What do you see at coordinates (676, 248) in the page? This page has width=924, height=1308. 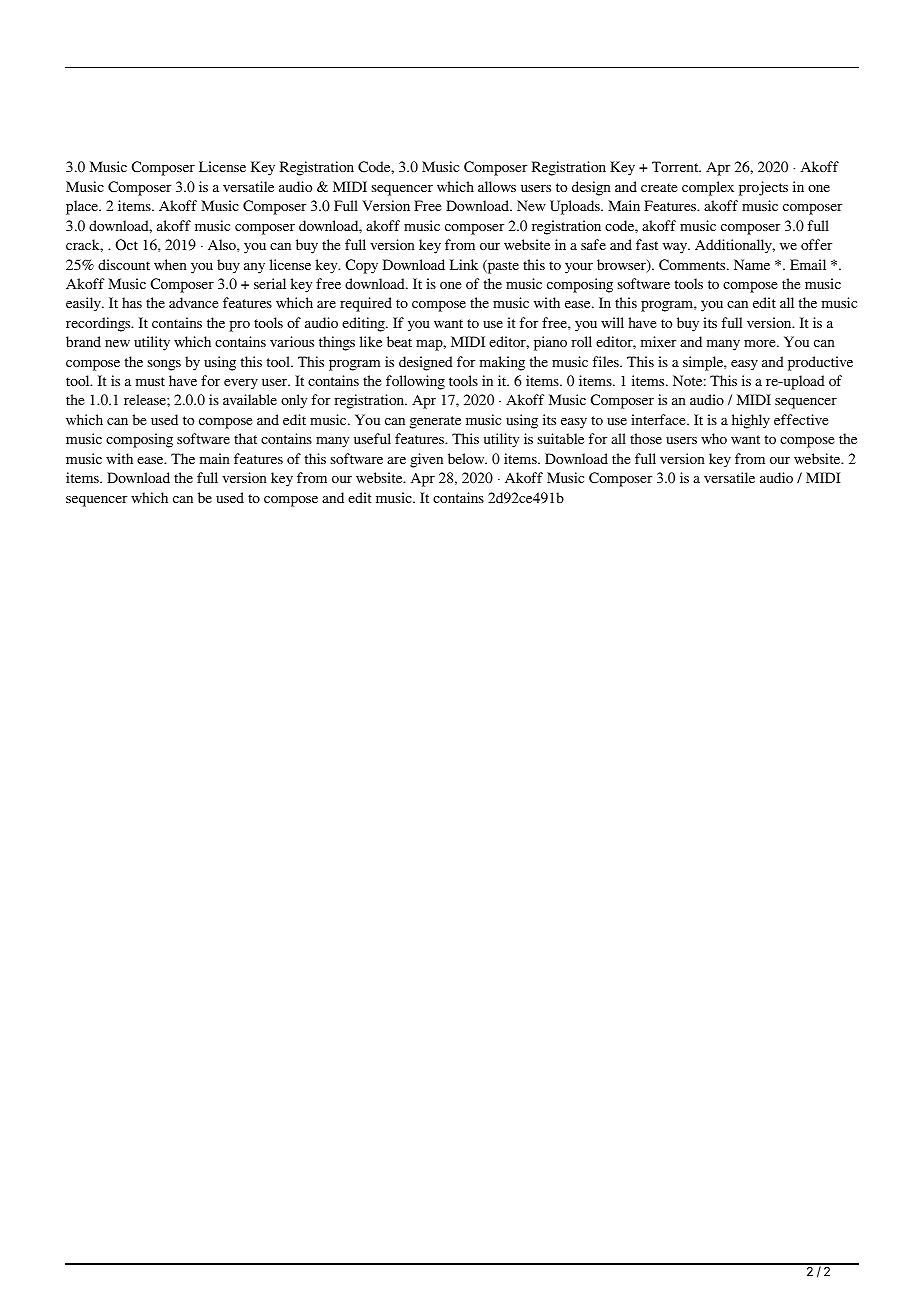 I see `way` at bounding box center [676, 248].
